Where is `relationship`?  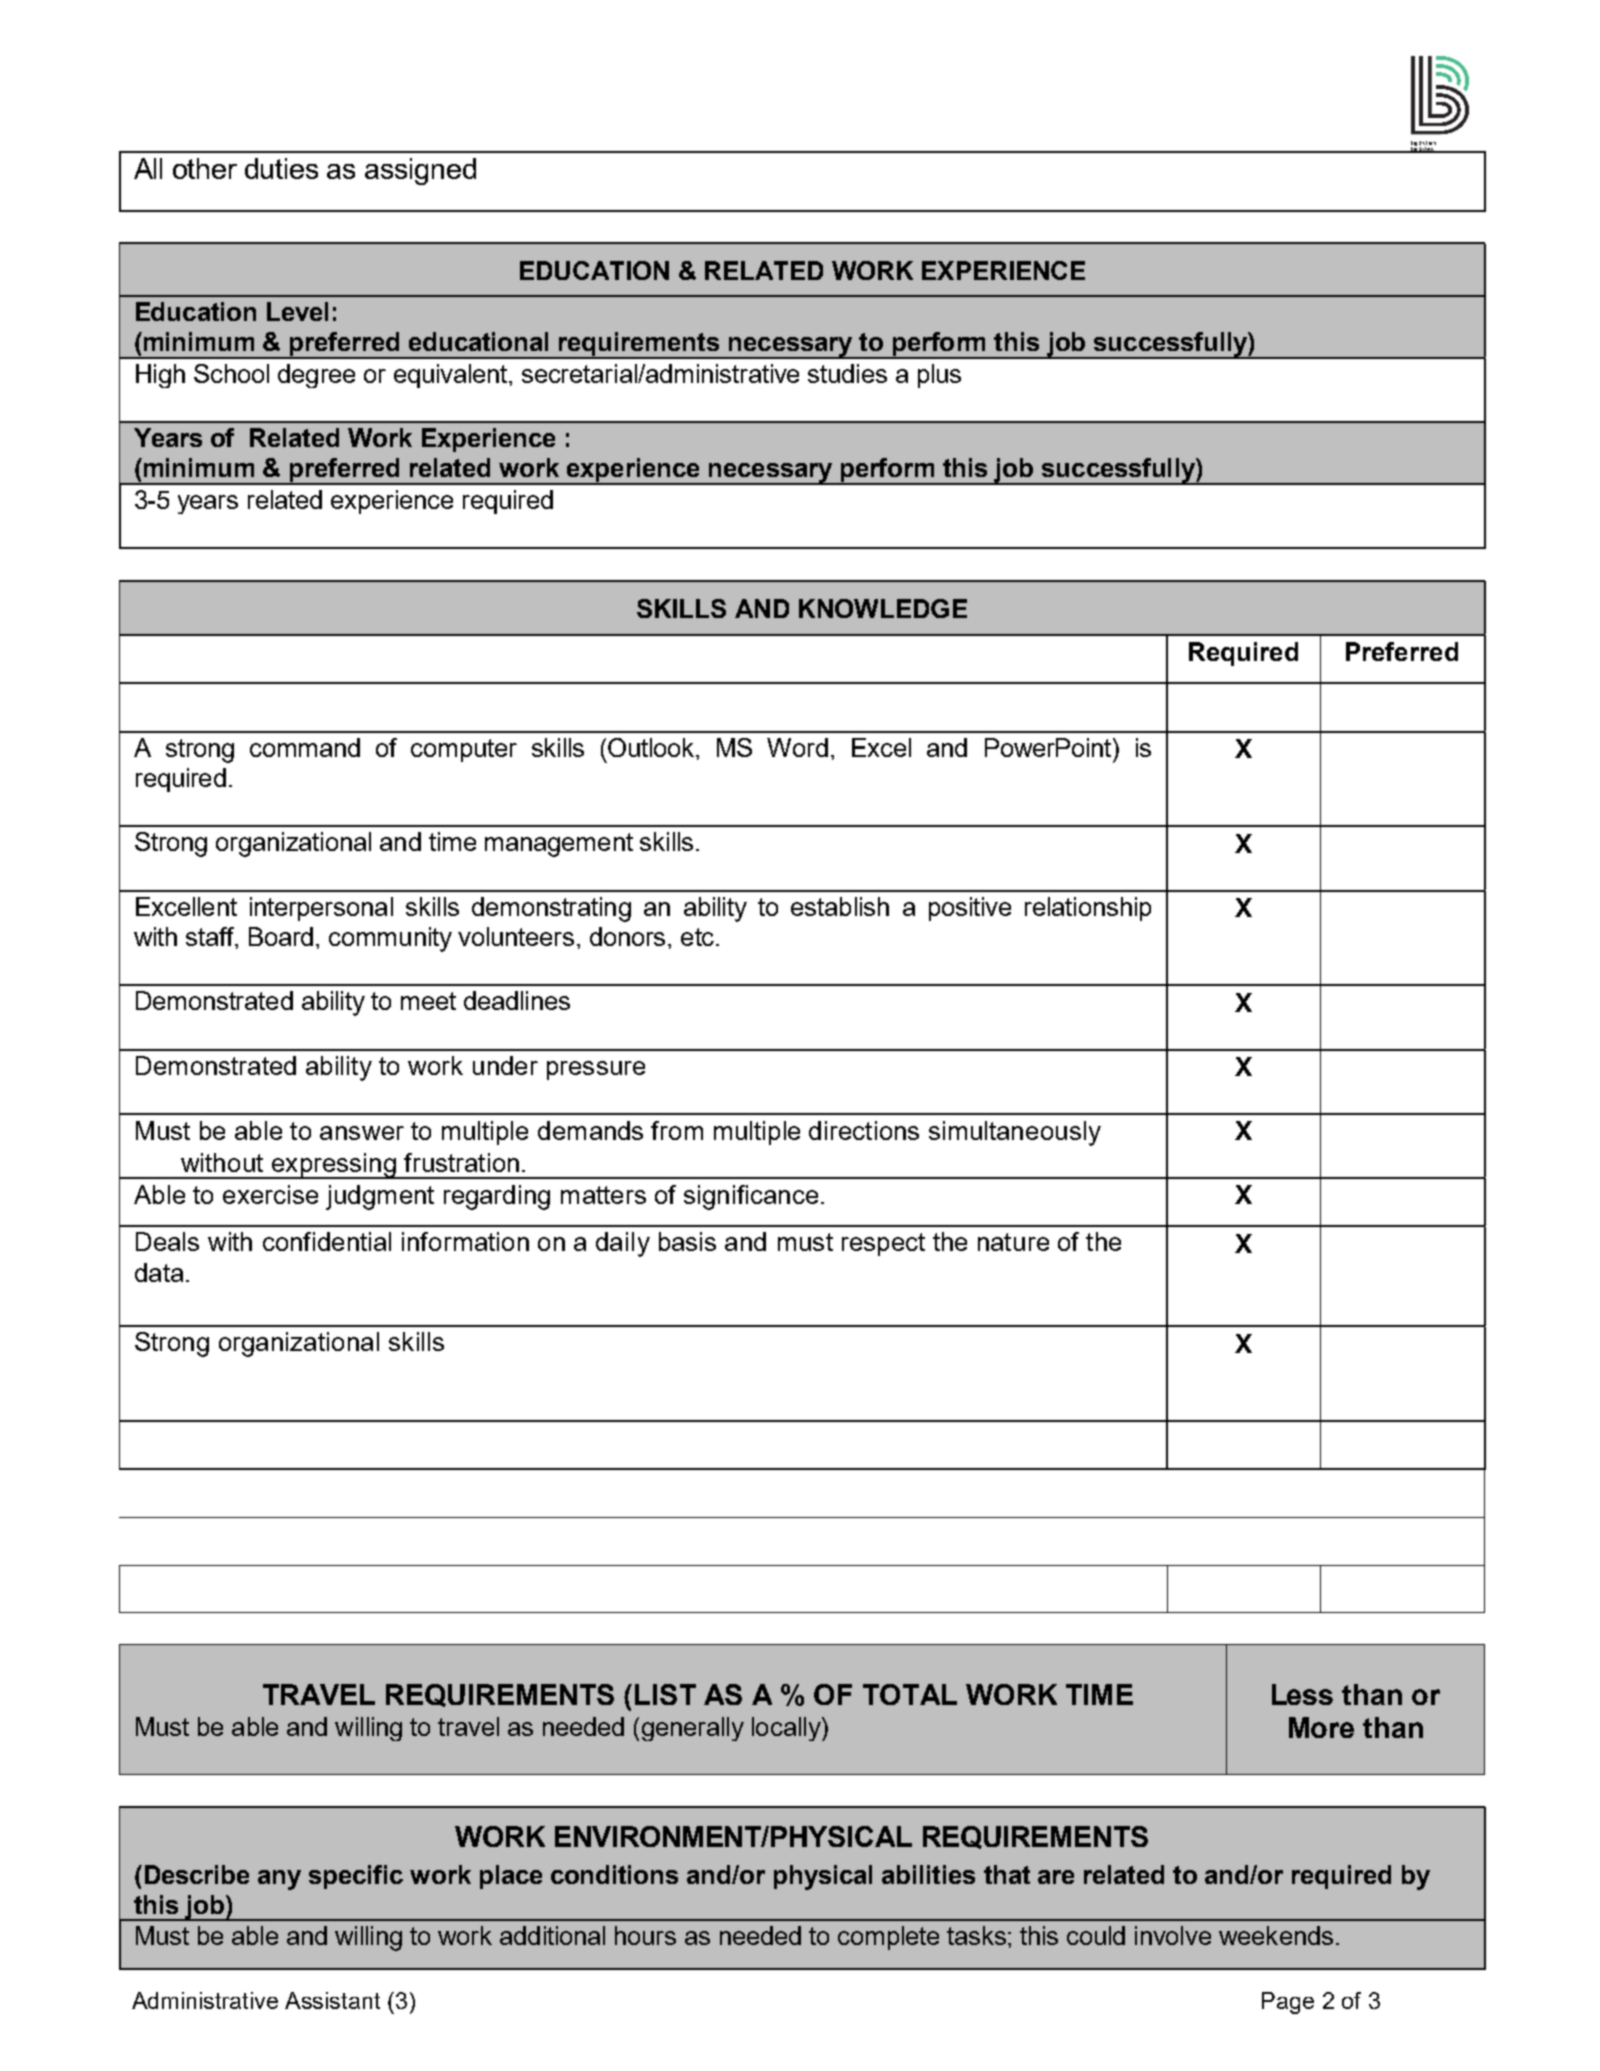
relationship is located at coordinates (1088, 909).
